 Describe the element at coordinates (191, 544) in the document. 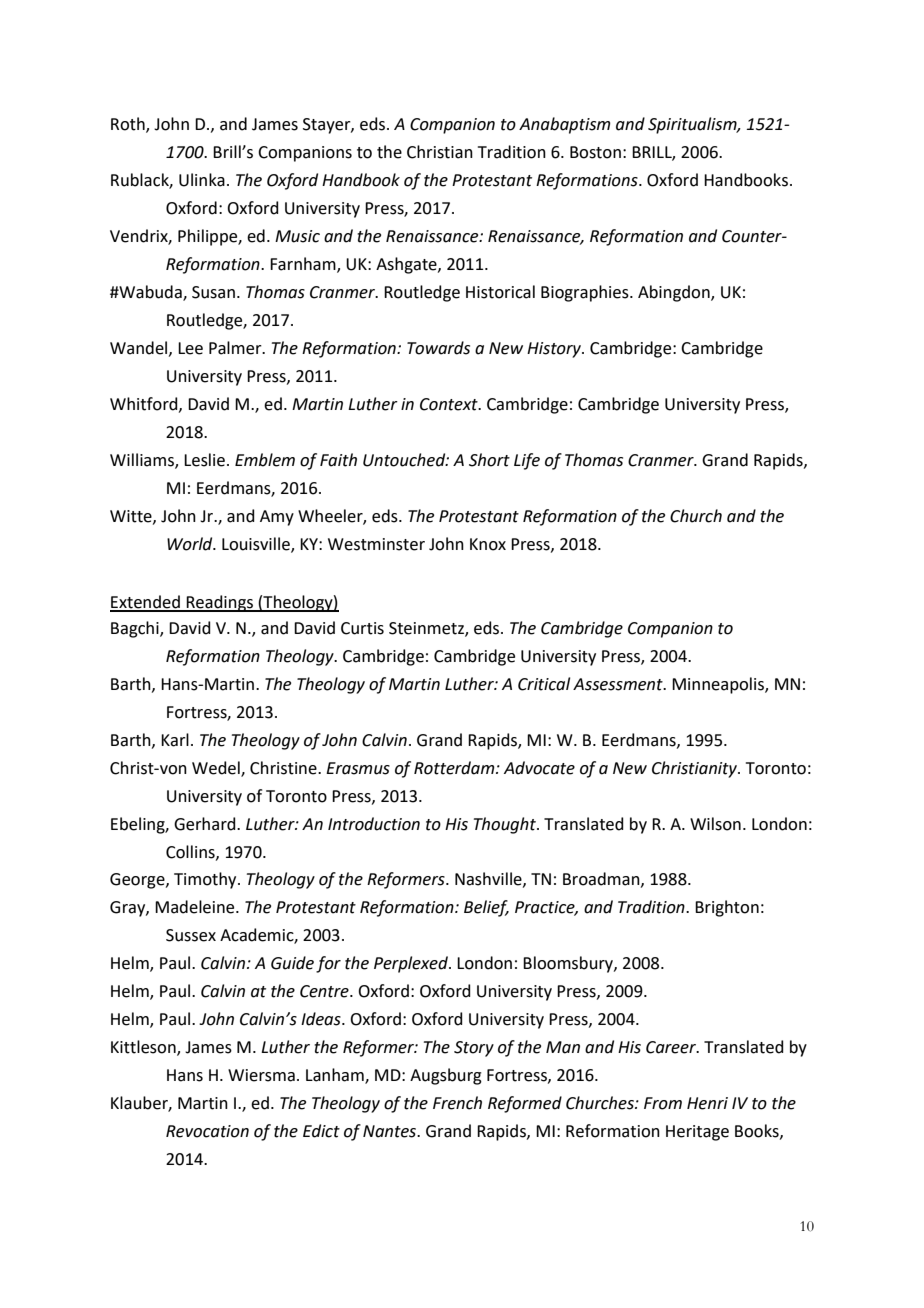

I see `World` at that location.
